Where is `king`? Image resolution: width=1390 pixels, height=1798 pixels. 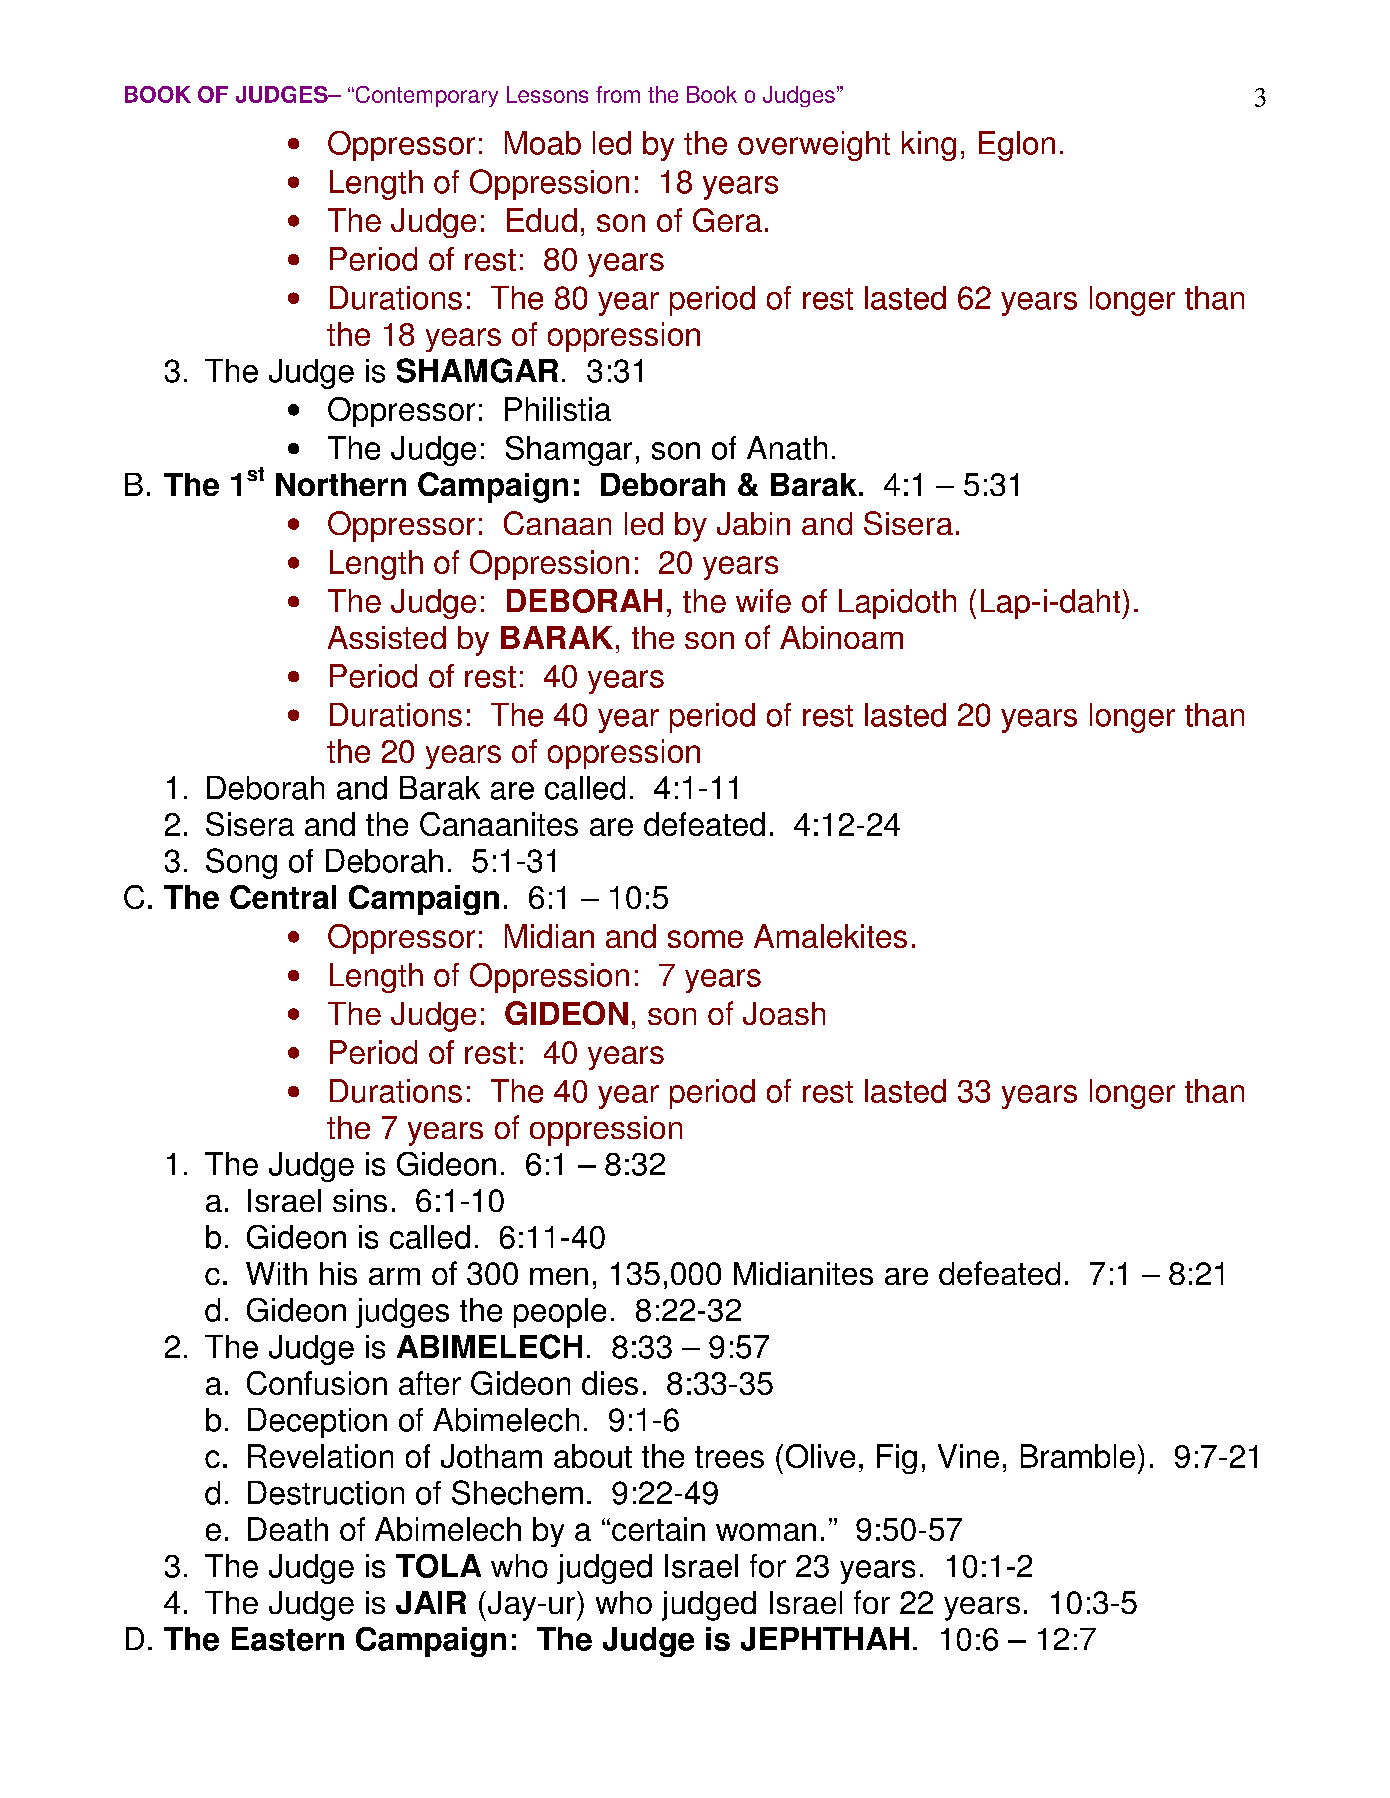 king is located at coordinates (929, 146).
